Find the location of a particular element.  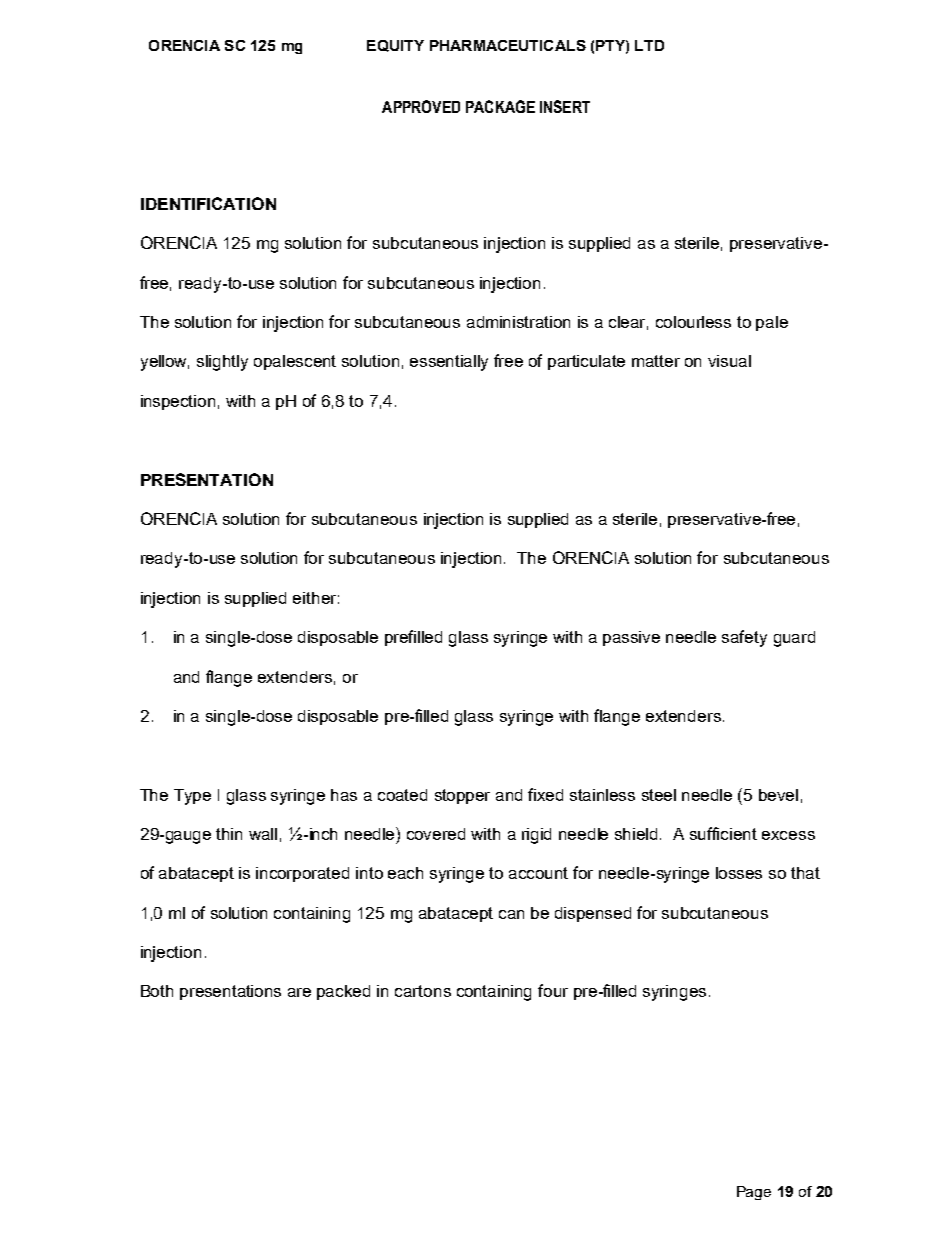

safety is located at coordinates (744, 638).
